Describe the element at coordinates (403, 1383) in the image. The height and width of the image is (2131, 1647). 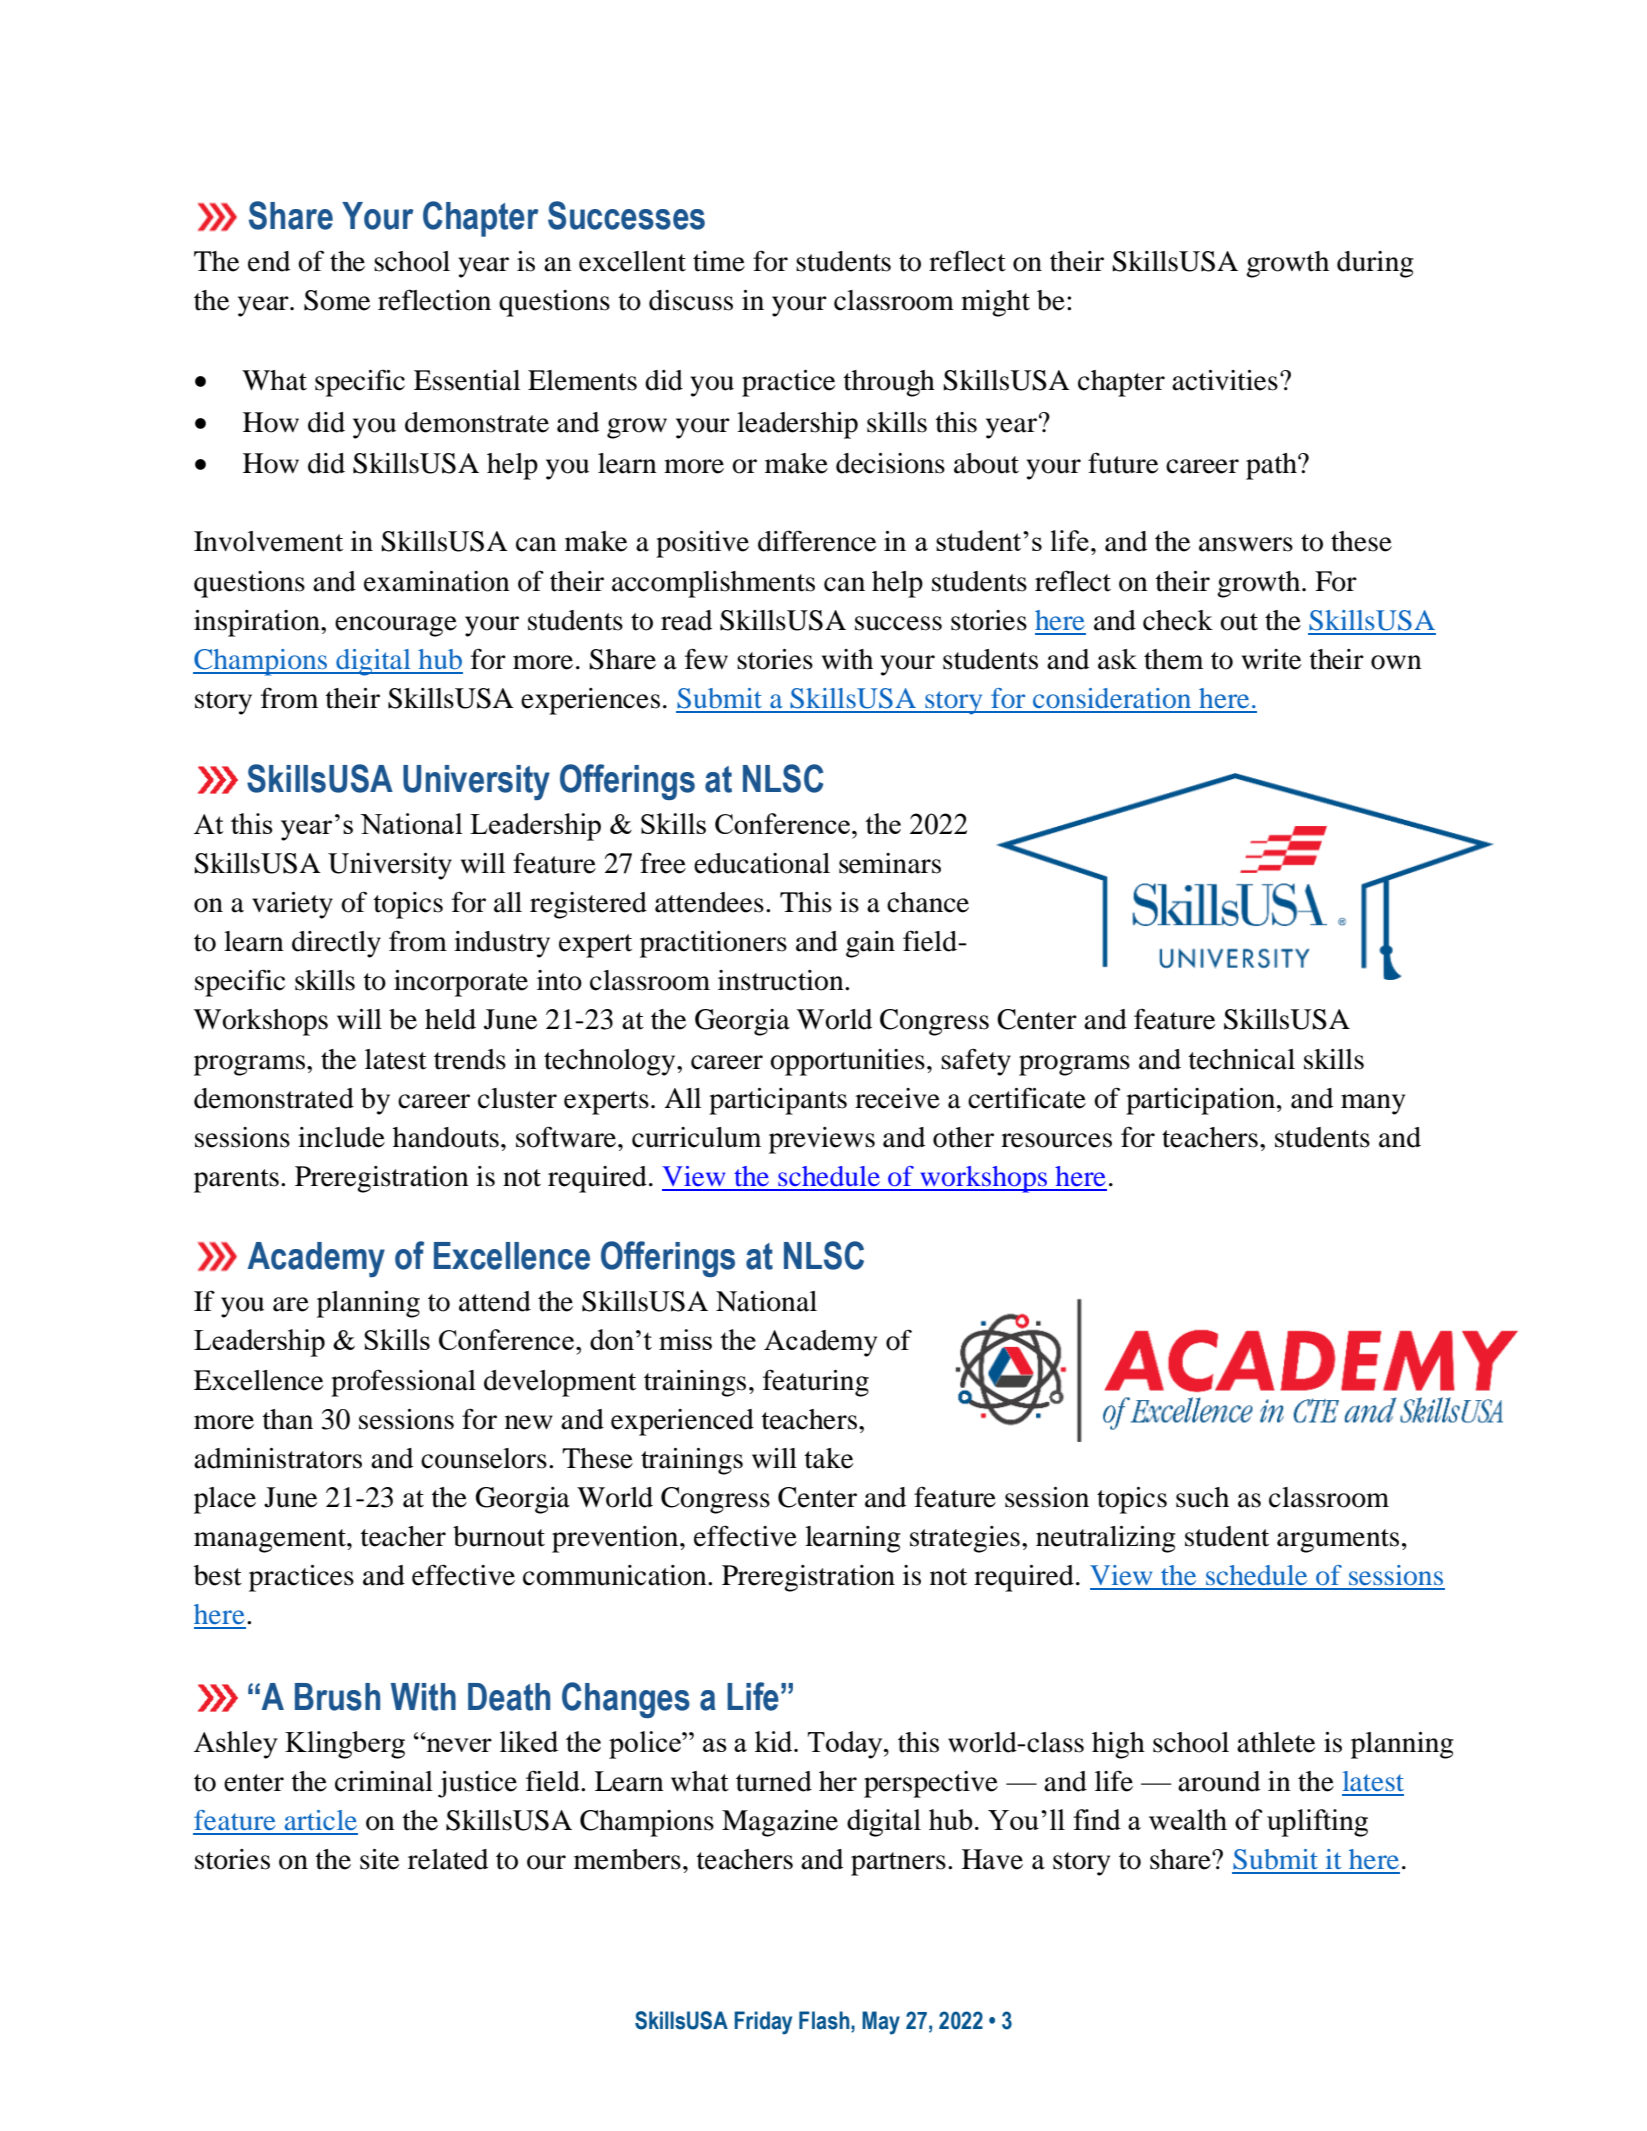
I see `professional` at that location.
